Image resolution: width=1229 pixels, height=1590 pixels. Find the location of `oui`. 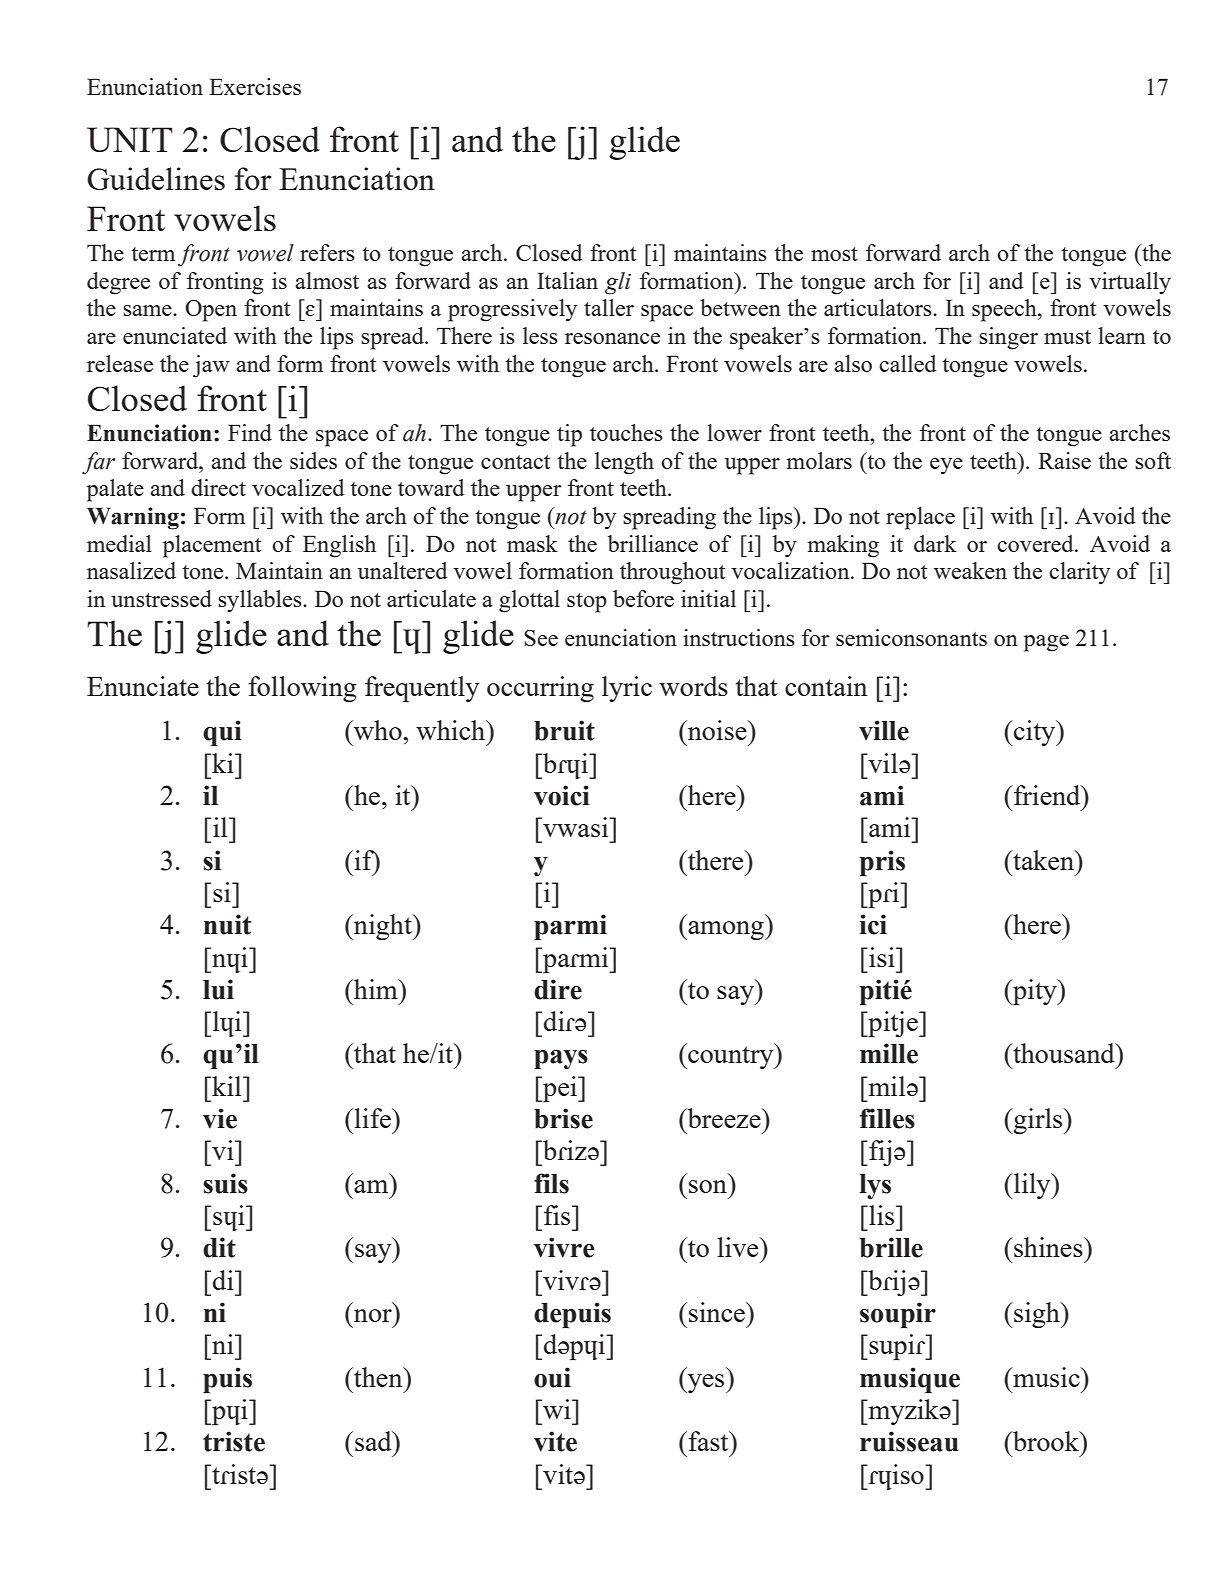

oui is located at coordinates (552, 1377).
